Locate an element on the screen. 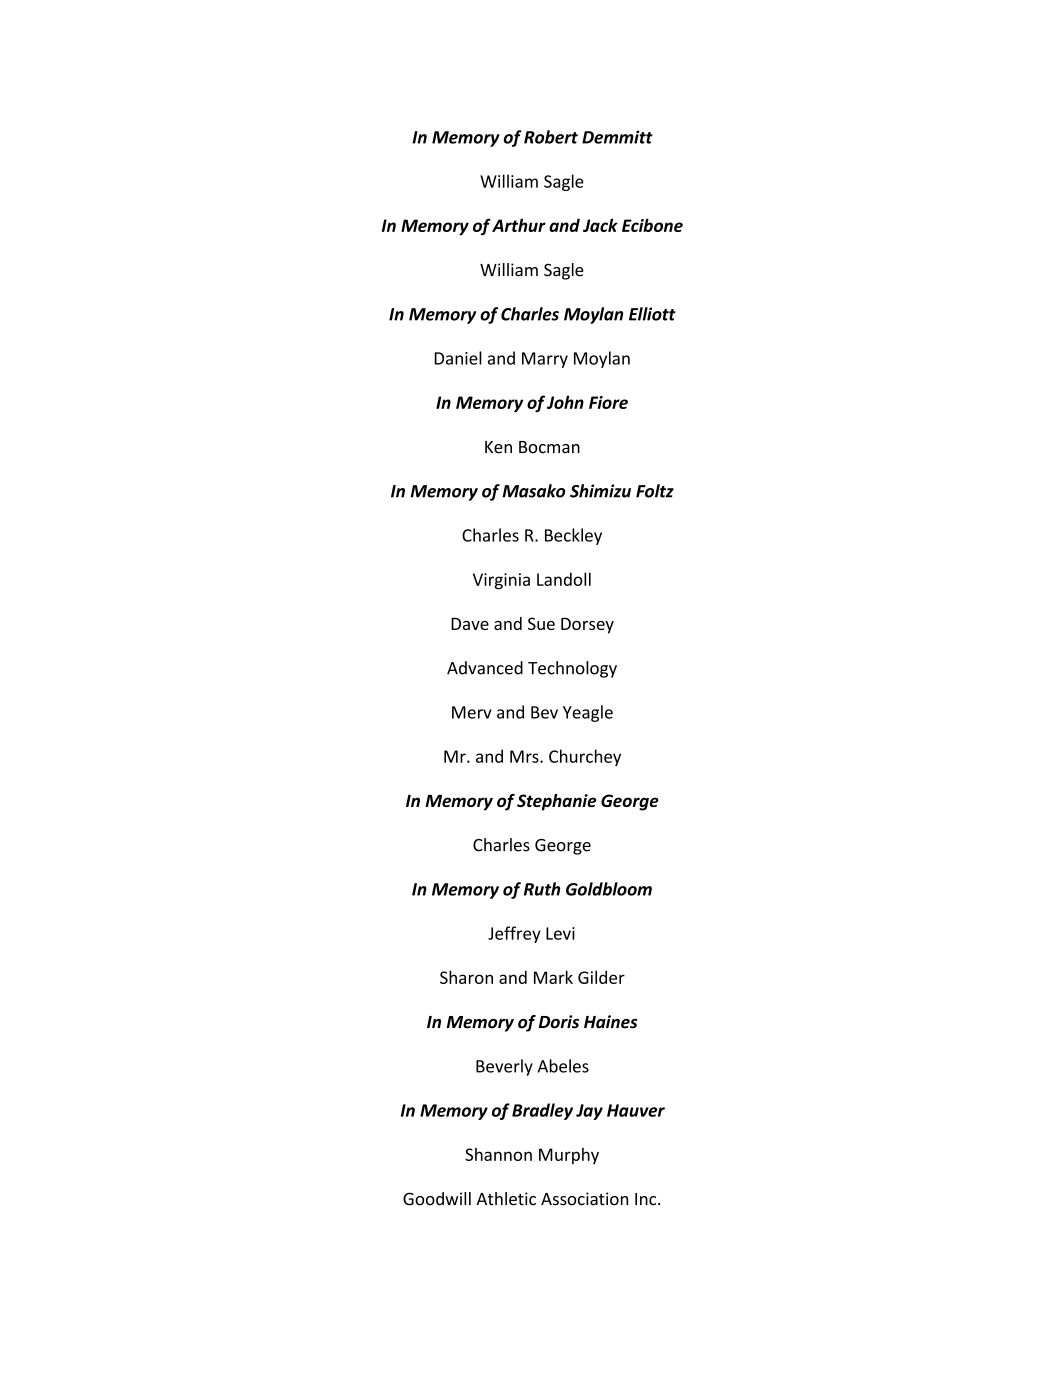  Stephanie is located at coordinates (556, 802).
